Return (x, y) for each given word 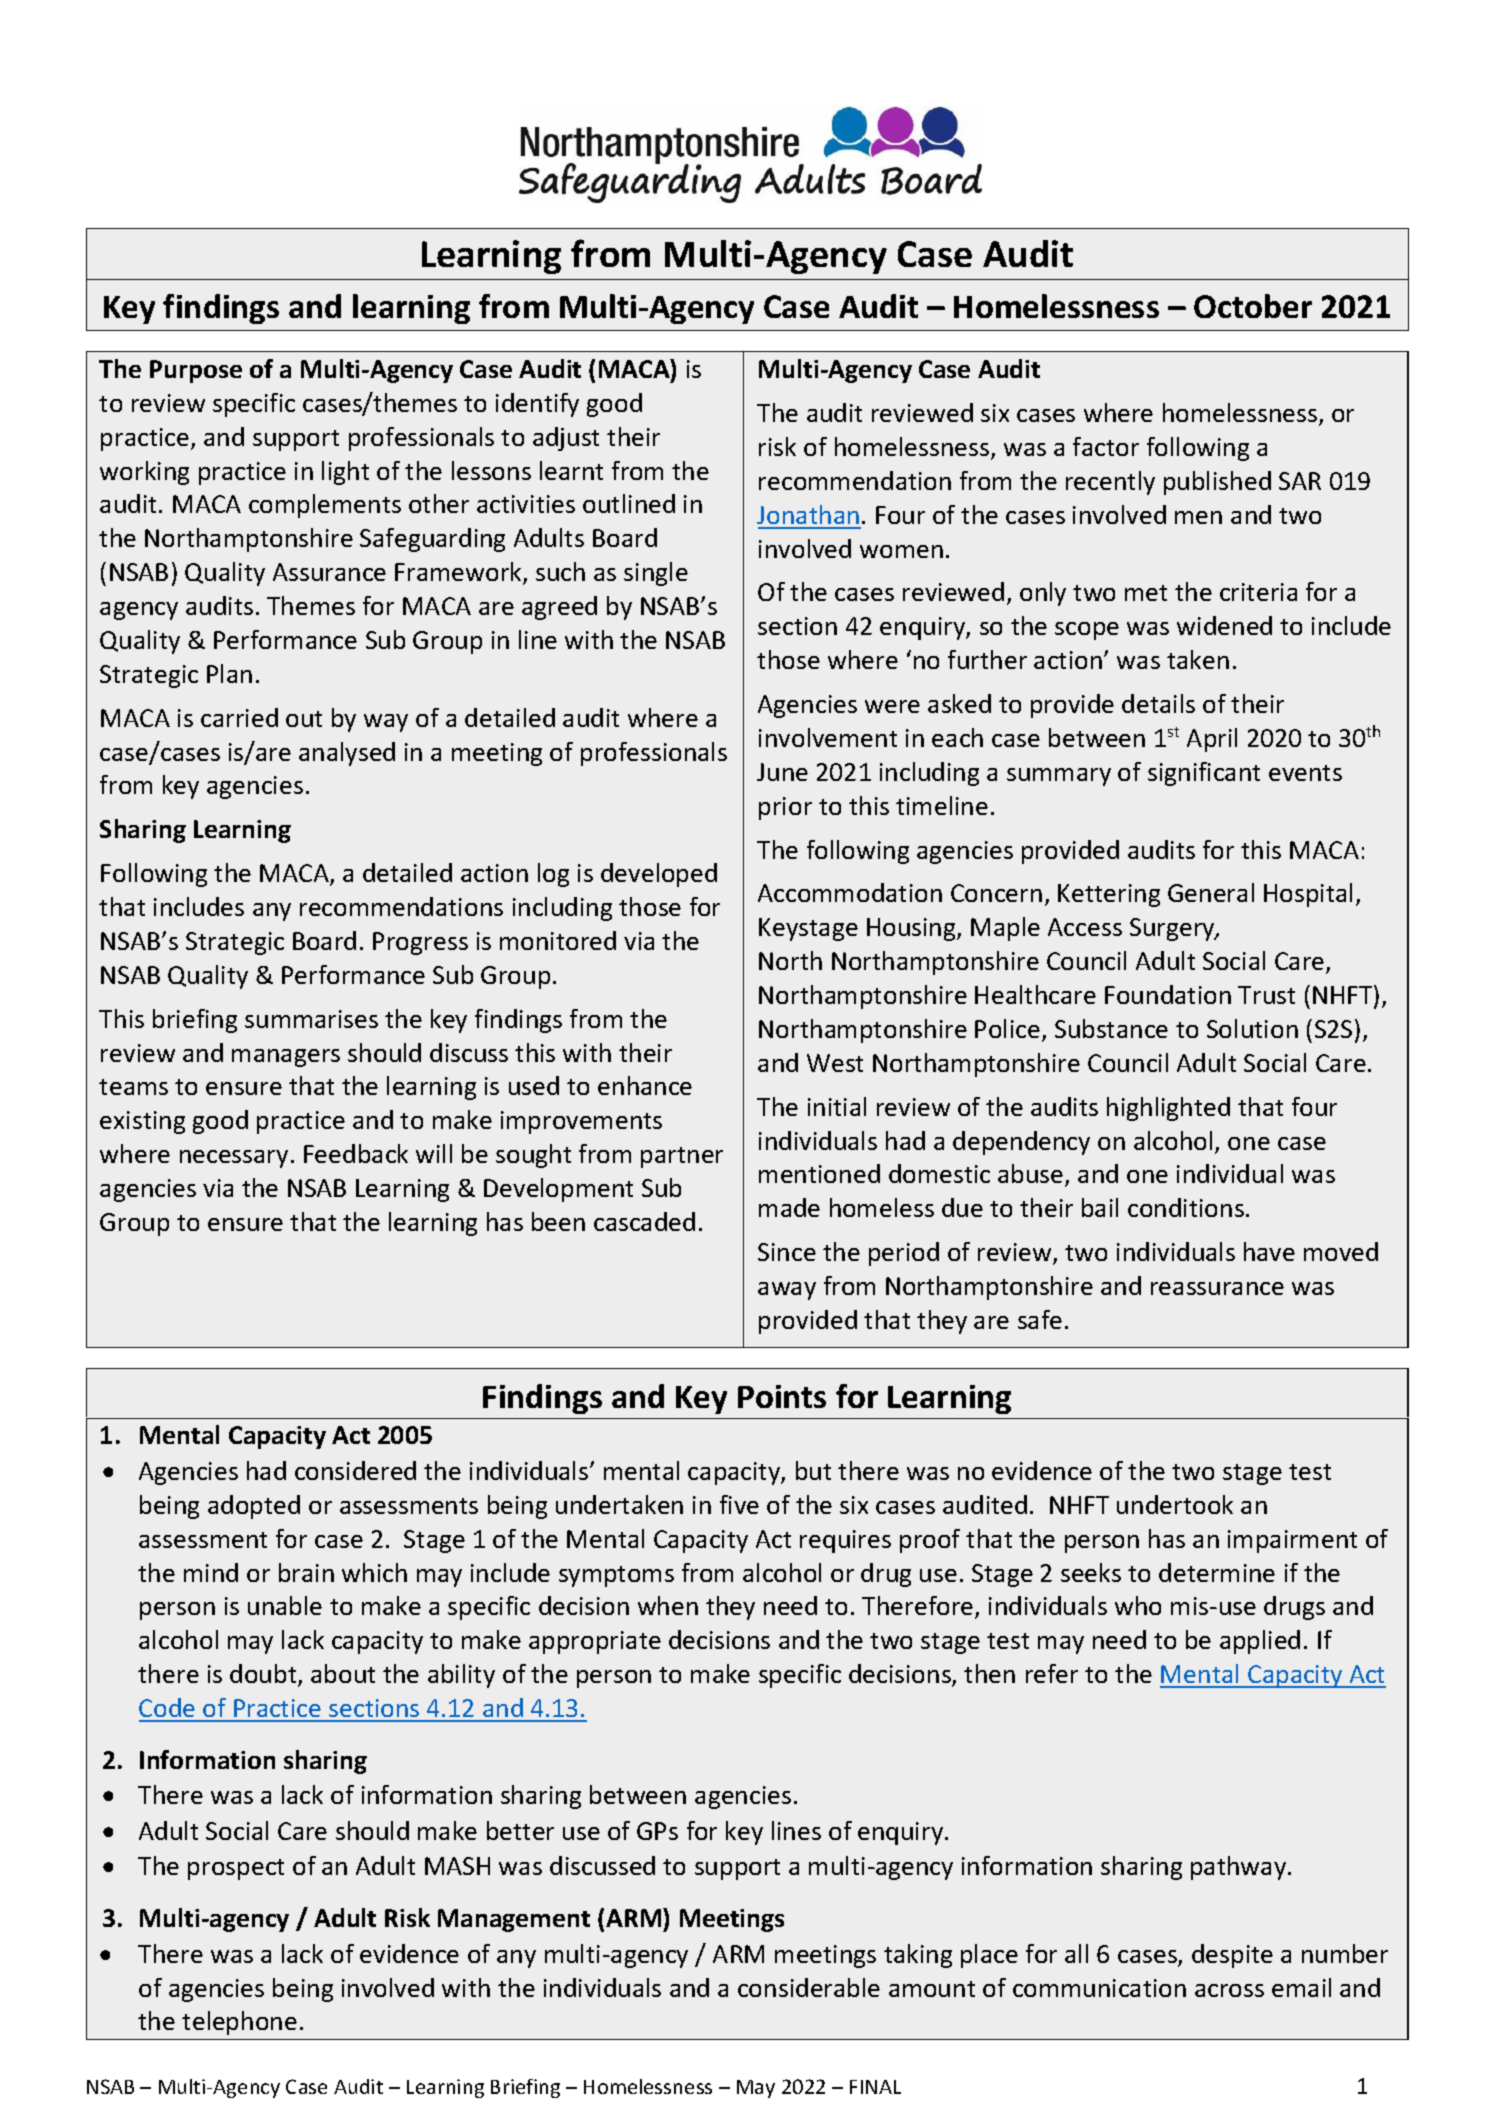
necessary (234, 1159)
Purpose (196, 371)
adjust (566, 439)
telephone (239, 2023)
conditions (1186, 1207)
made (789, 1207)
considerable (809, 1987)
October (1253, 306)
